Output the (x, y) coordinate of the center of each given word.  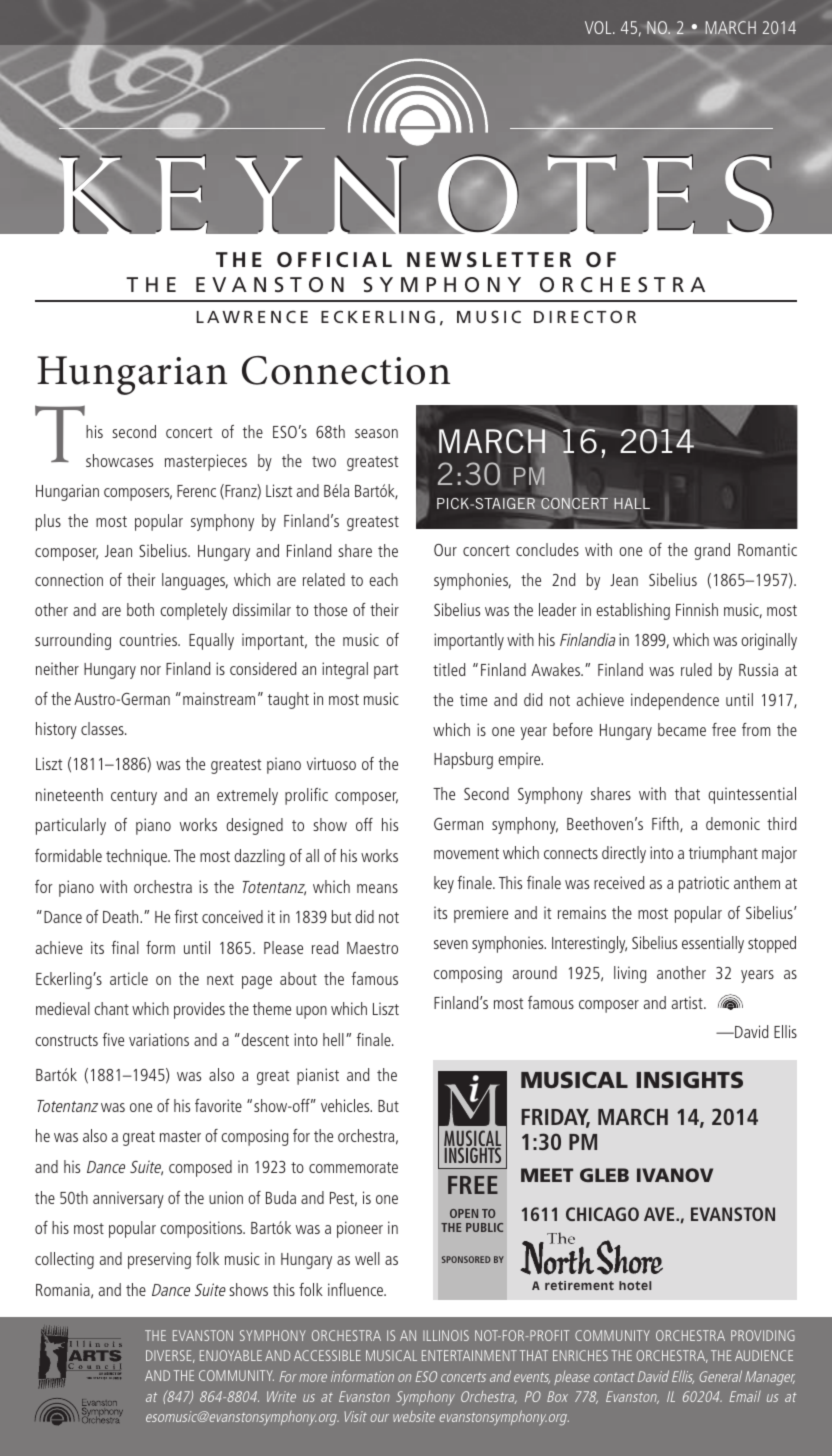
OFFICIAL (334, 260)
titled (449, 669)
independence (675, 701)
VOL (599, 27)
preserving (159, 1260)
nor (151, 670)
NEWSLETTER (489, 260)
